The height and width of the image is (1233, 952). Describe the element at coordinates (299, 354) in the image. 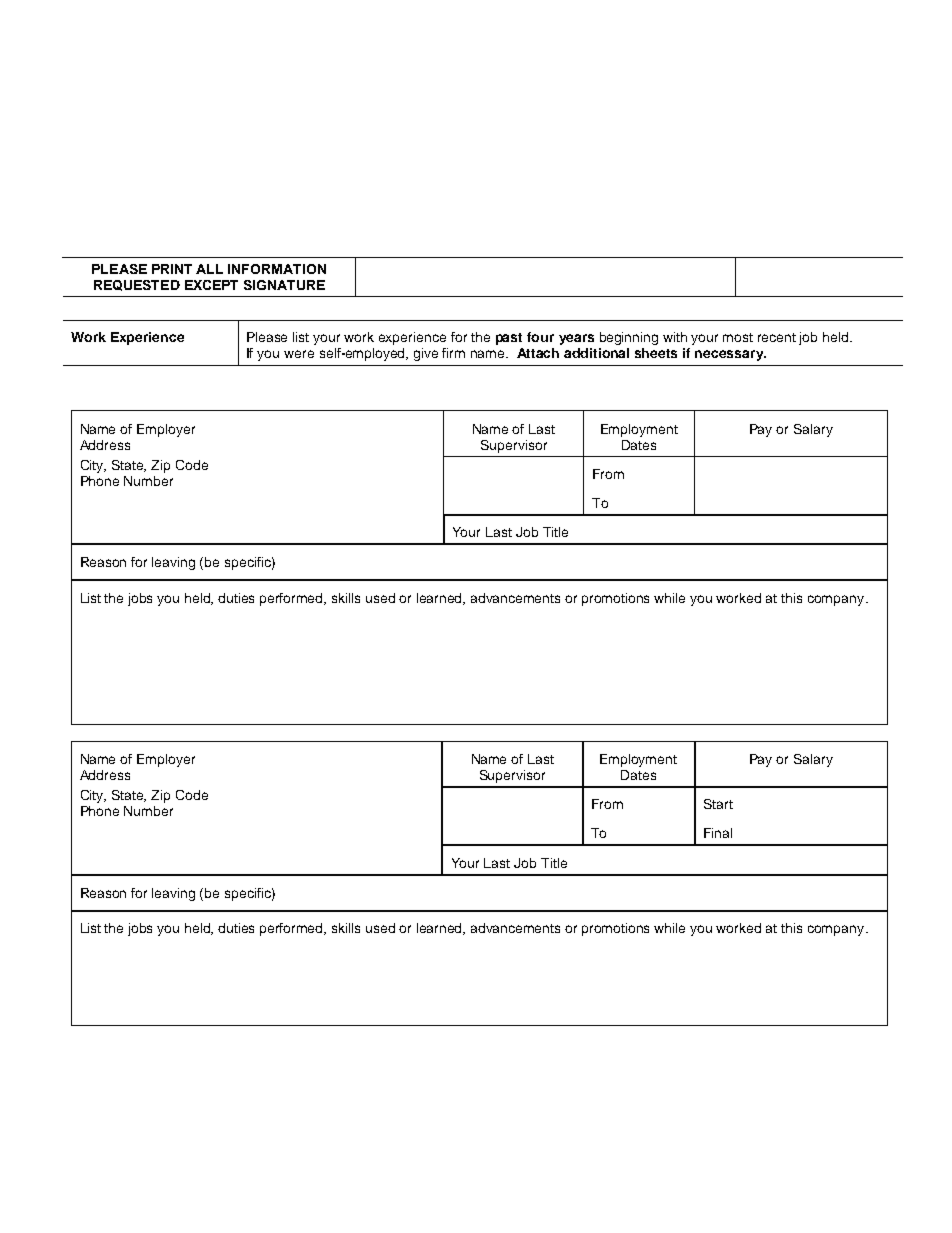

I see `were` at that location.
